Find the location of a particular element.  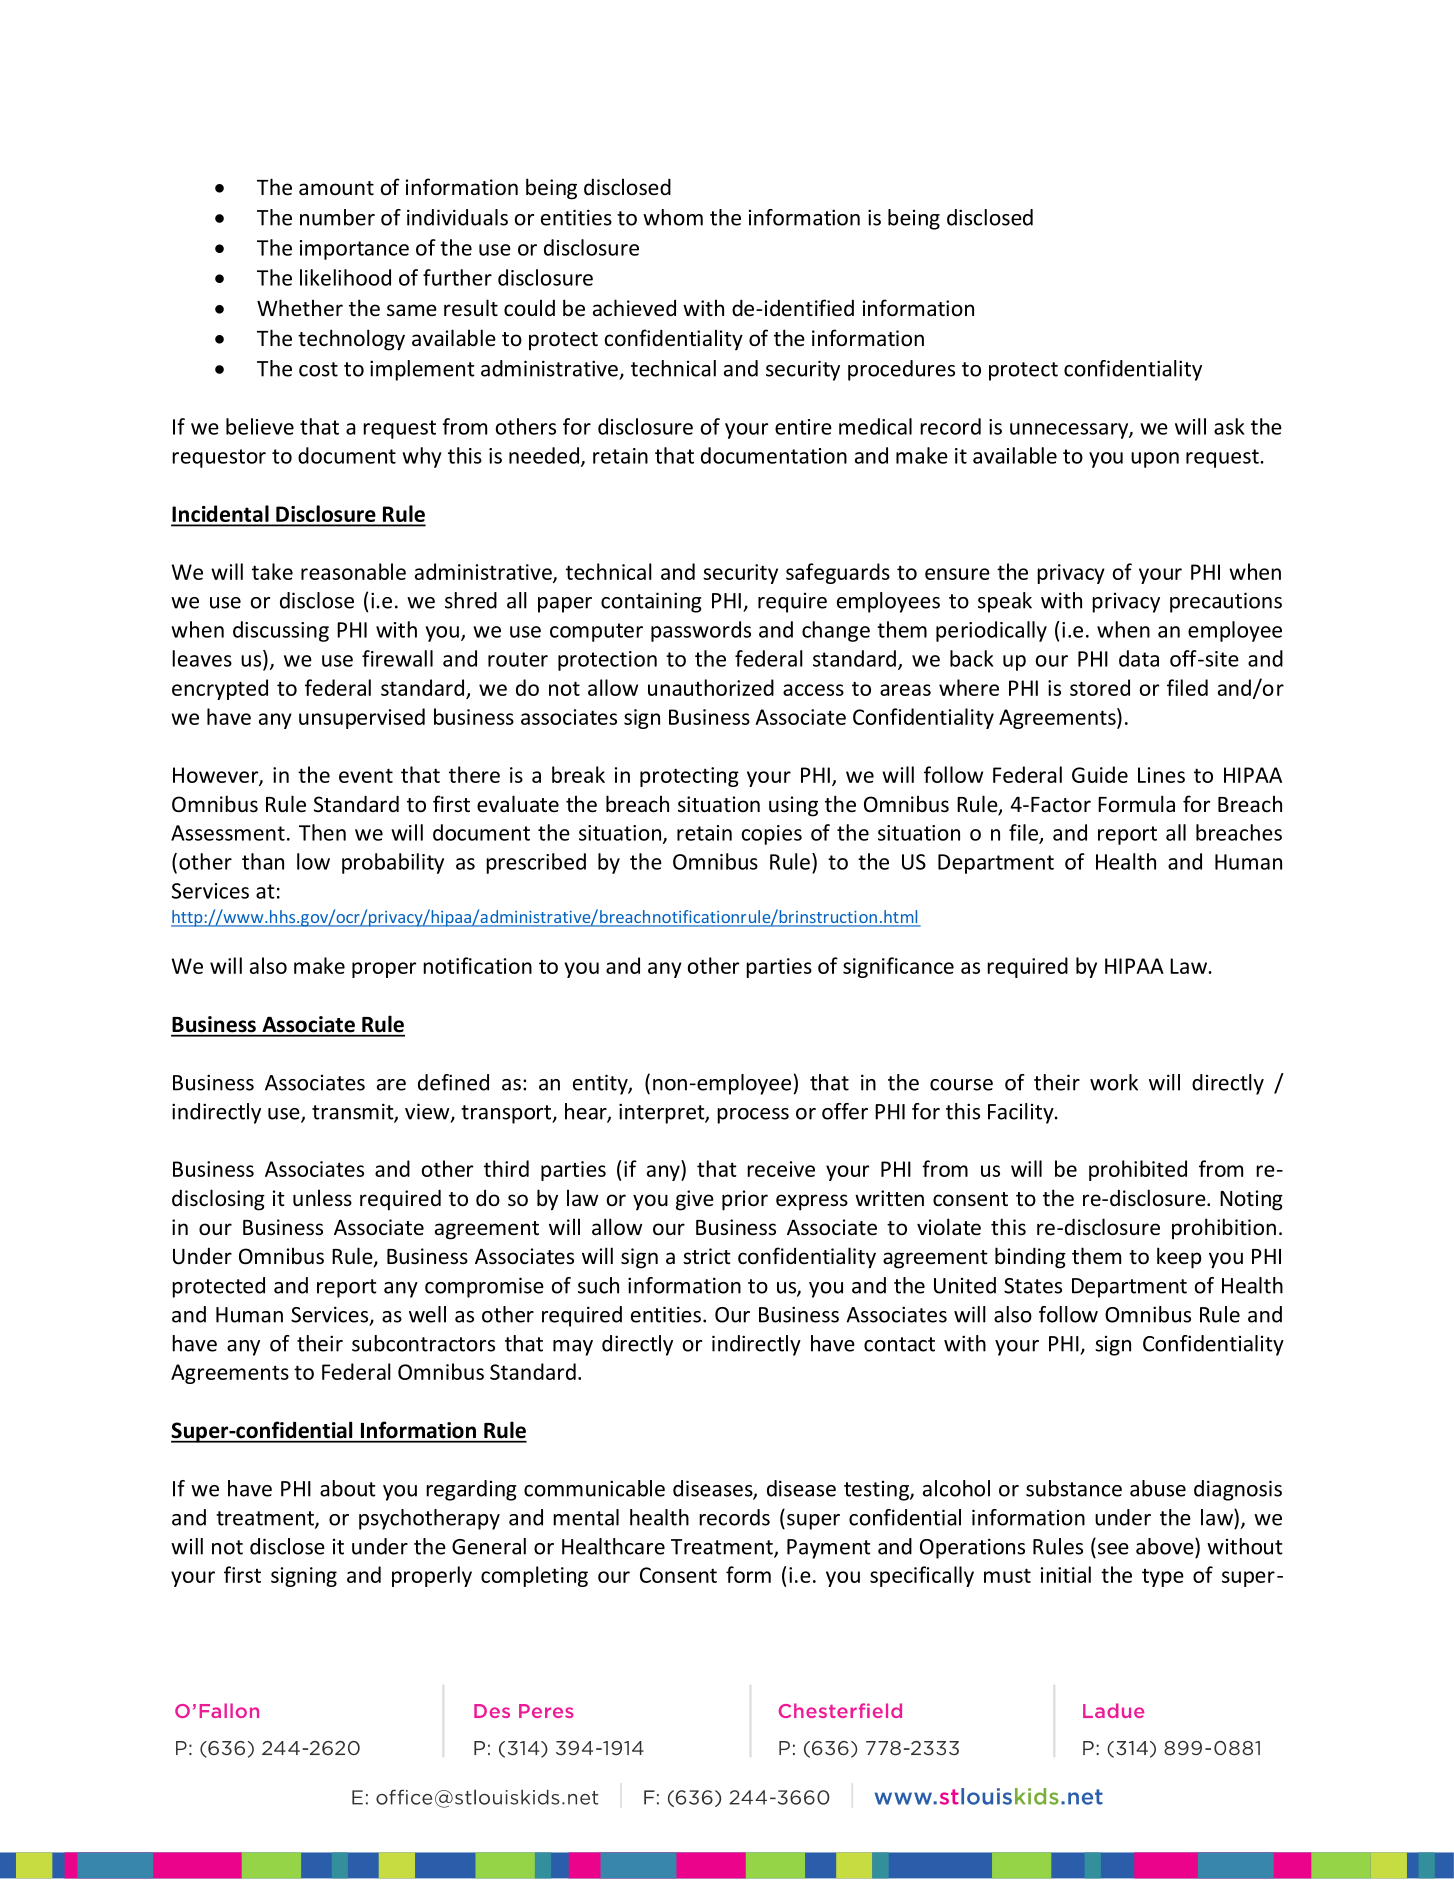

whom is located at coordinates (673, 217).
